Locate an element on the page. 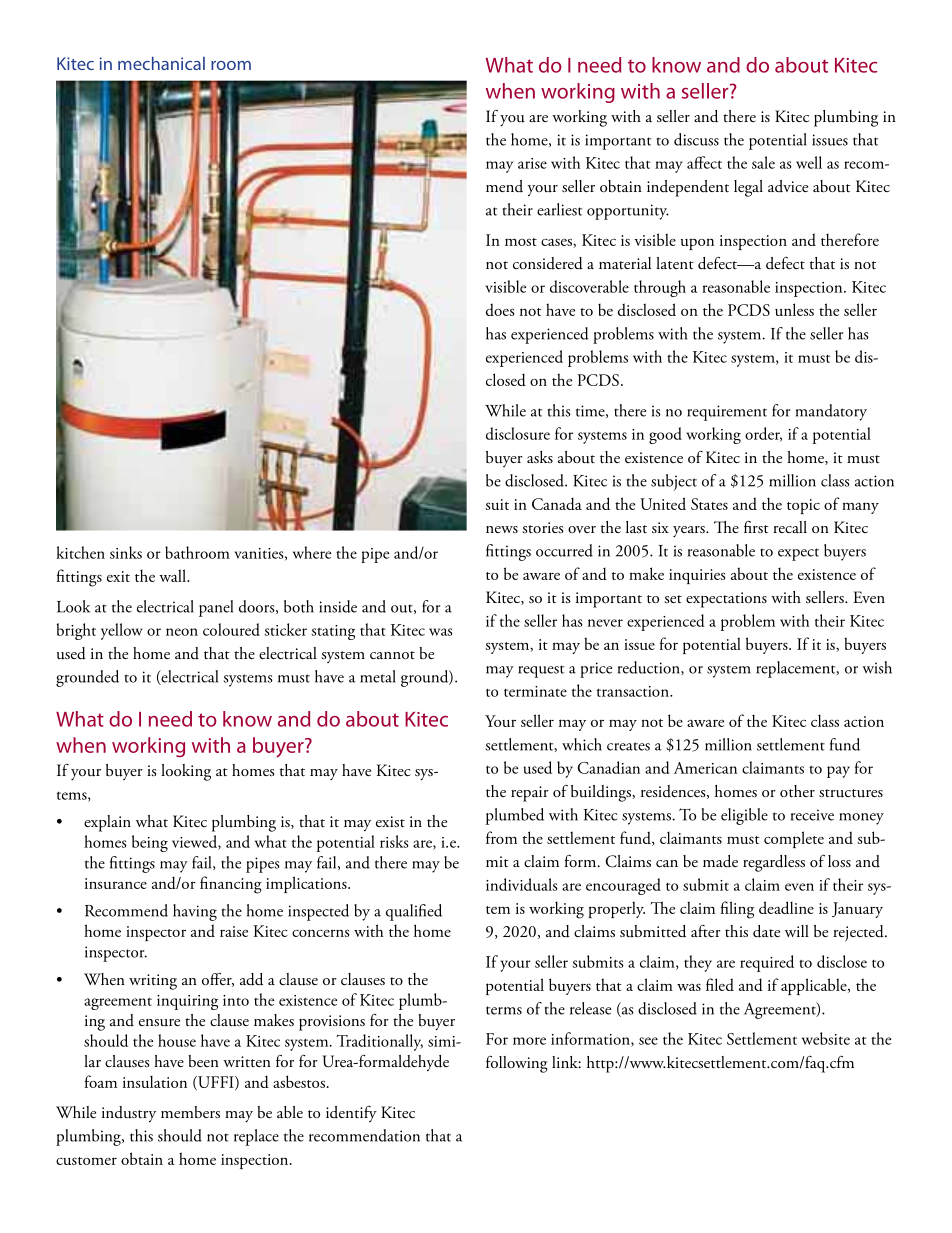 This image has height=1233, width=952. other is located at coordinates (797, 791).
